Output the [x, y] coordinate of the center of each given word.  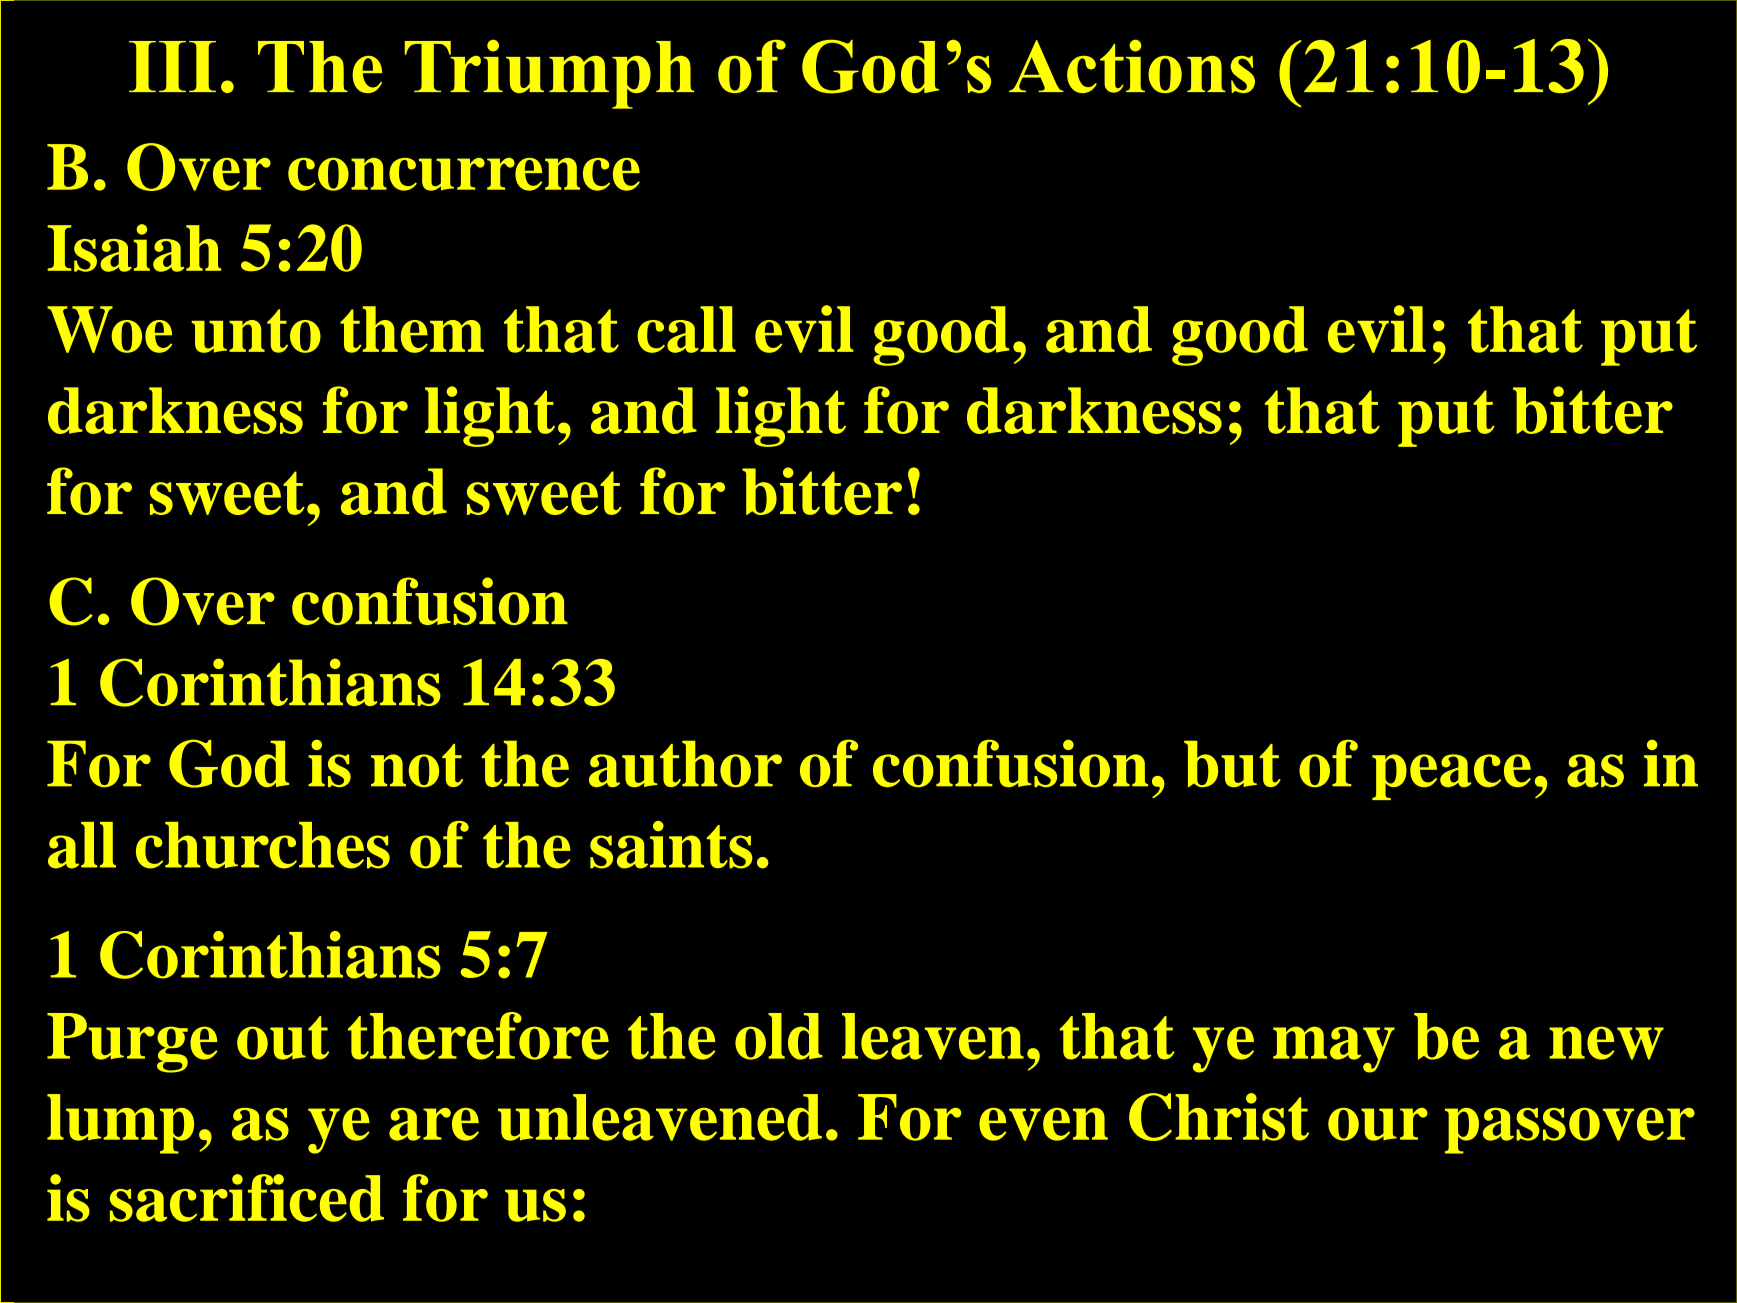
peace [1451, 777]
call [686, 329]
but [1232, 763]
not [417, 765]
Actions [1132, 66]
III [172, 66]
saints [671, 845]
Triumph [550, 74]
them [412, 329]
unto [256, 331]
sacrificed [247, 1198]
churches [263, 845]
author [685, 763]
